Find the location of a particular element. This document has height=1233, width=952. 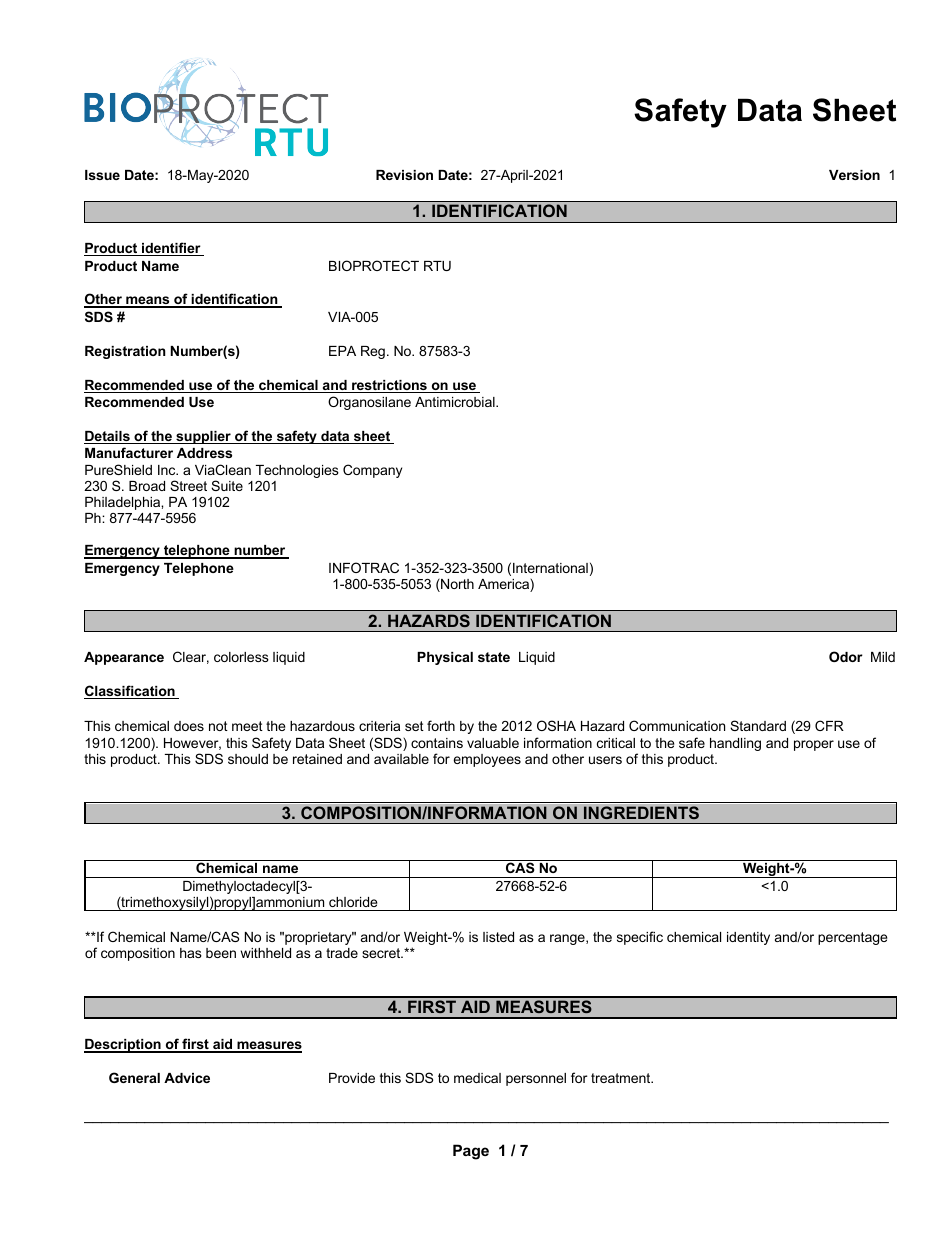

International is located at coordinates (550, 568).
